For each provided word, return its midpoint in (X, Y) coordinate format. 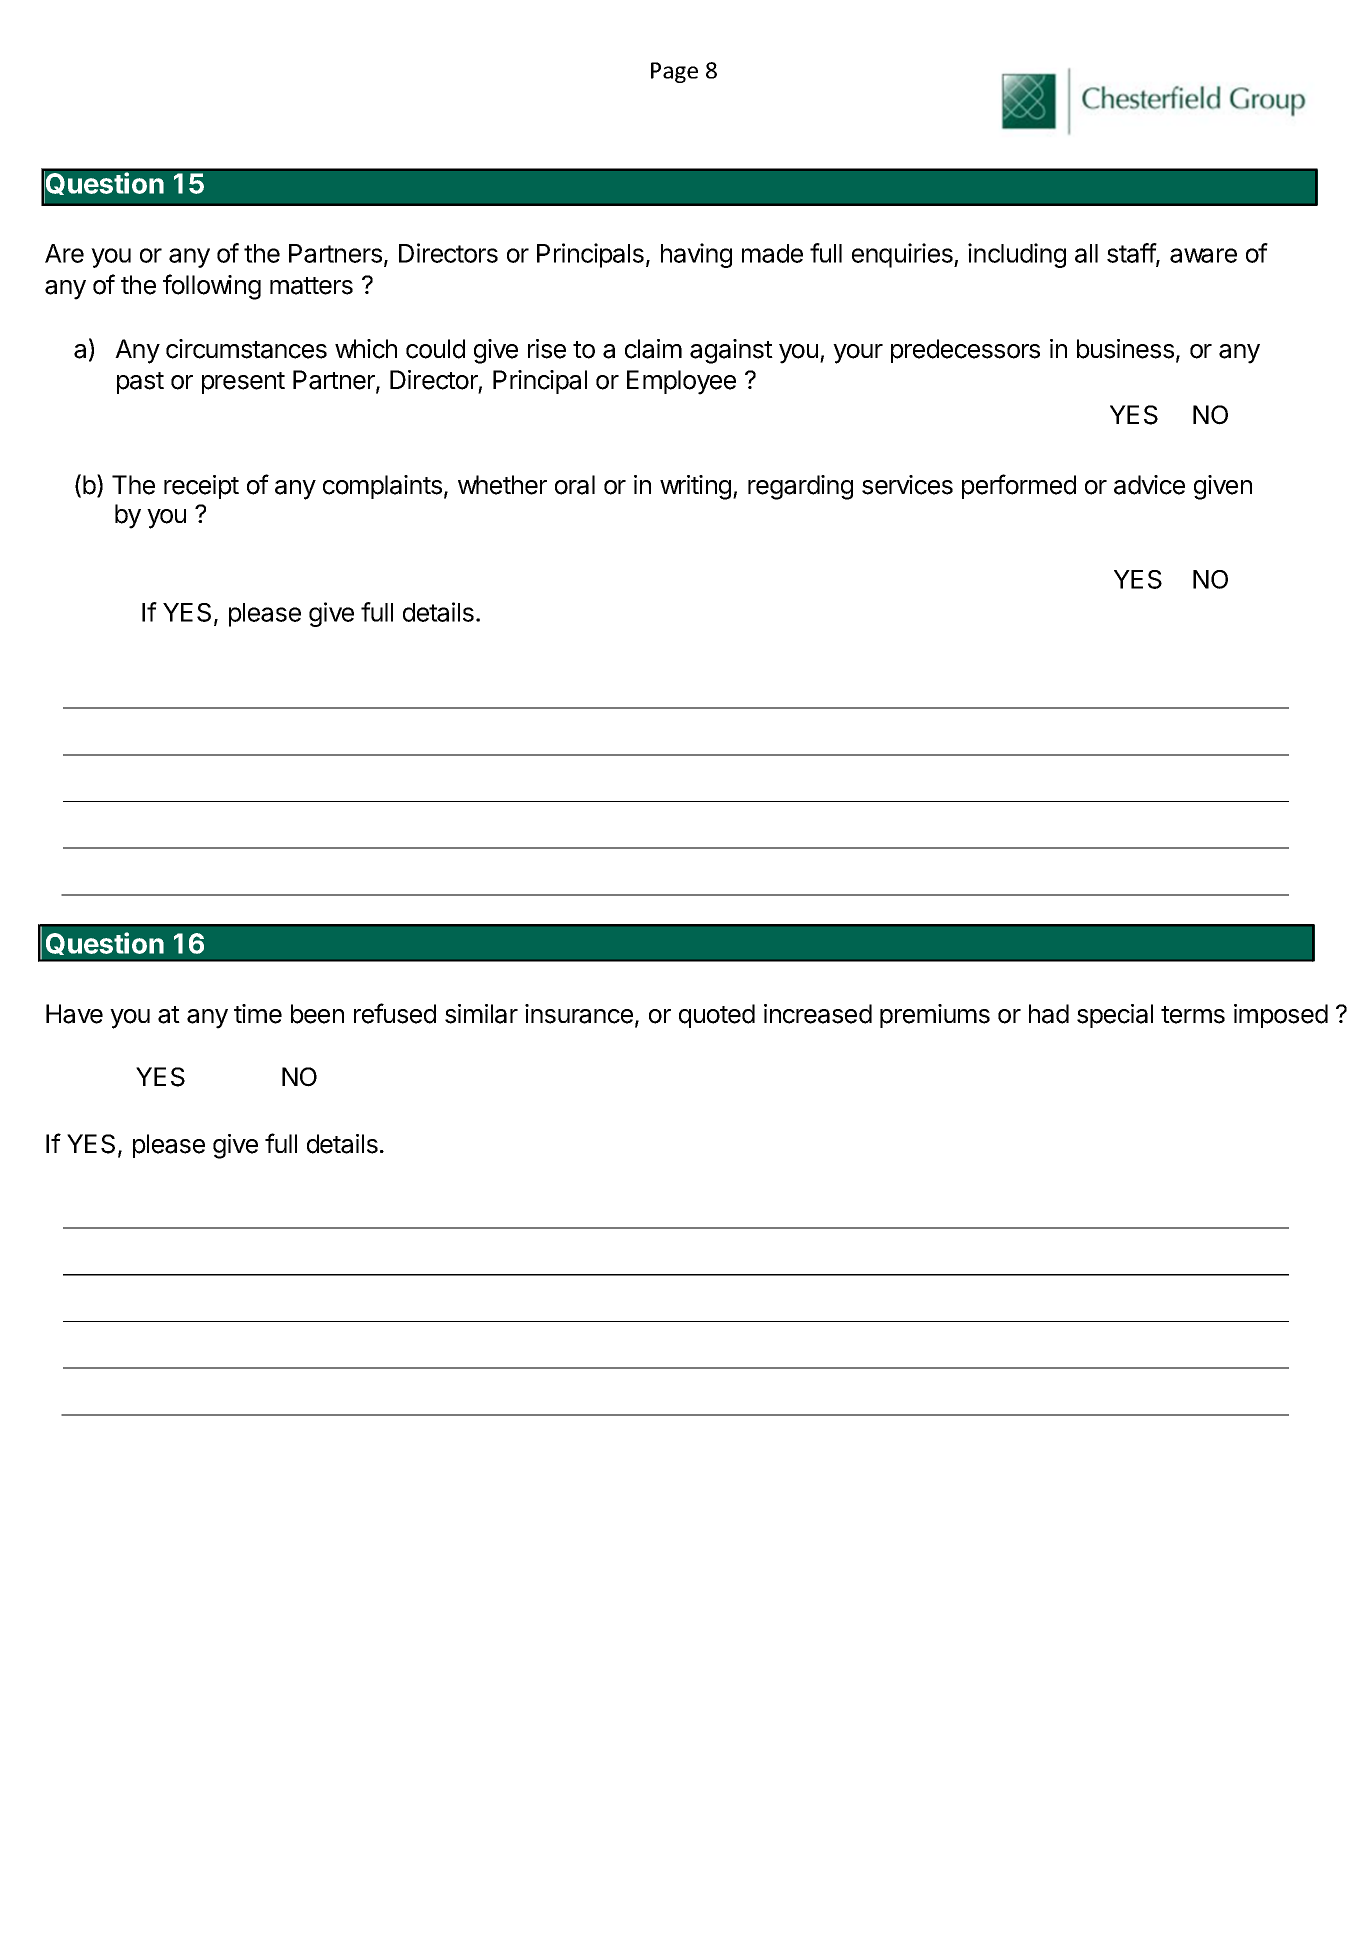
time (258, 1014)
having (696, 255)
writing (695, 487)
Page (674, 72)
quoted (717, 1016)
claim (653, 349)
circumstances (246, 349)
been (317, 1014)
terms (1193, 1015)
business (1125, 349)
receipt (201, 487)
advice (1149, 485)
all (1086, 253)
